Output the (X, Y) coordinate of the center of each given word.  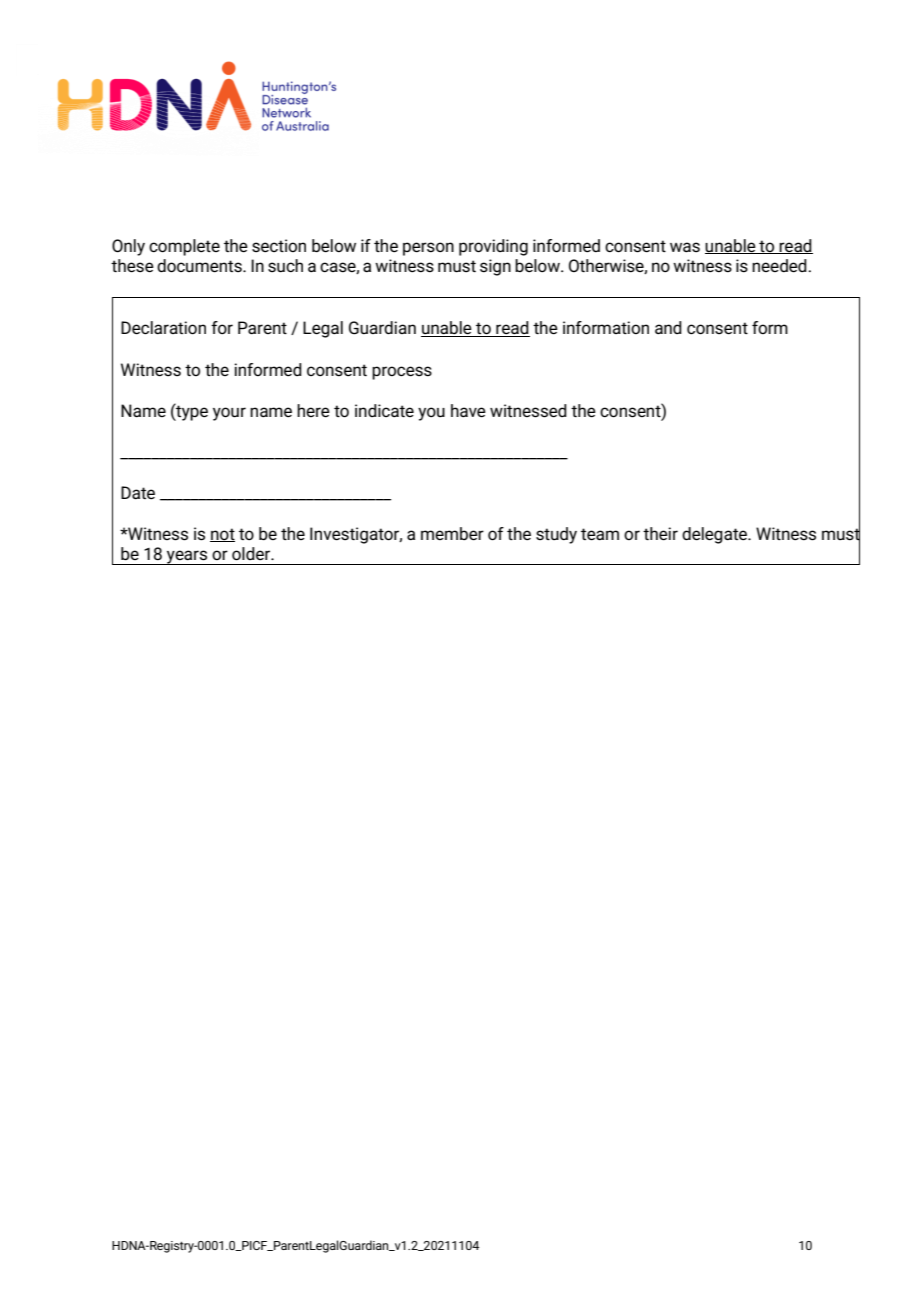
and (668, 327)
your (229, 414)
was (685, 247)
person (428, 249)
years (187, 557)
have (468, 411)
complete (184, 247)
